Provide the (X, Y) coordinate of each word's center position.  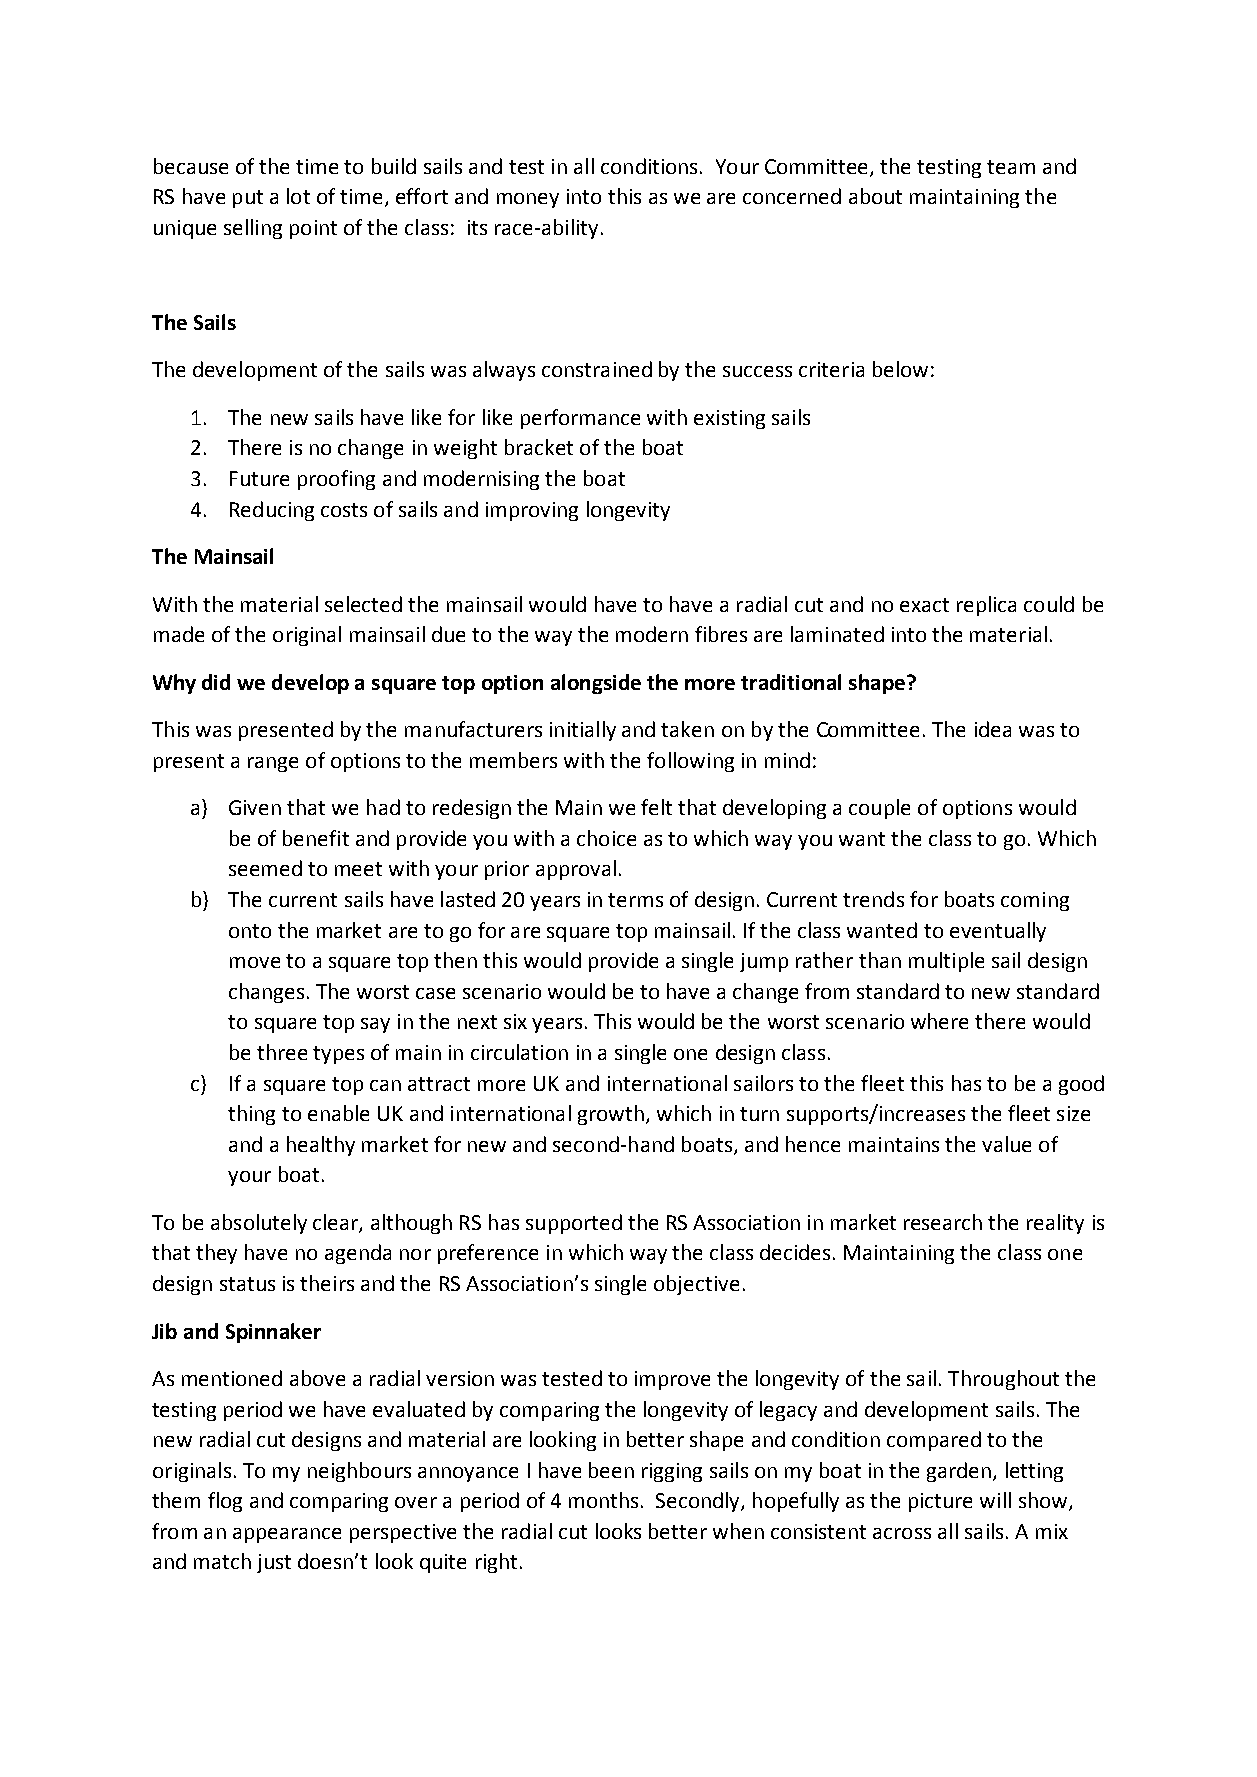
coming (1035, 901)
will (995, 1500)
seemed (265, 868)
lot (298, 196)
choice (606, 838)
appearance (287, 1535)
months (603, 1500)
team (1011, 167)
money (528, 200)
